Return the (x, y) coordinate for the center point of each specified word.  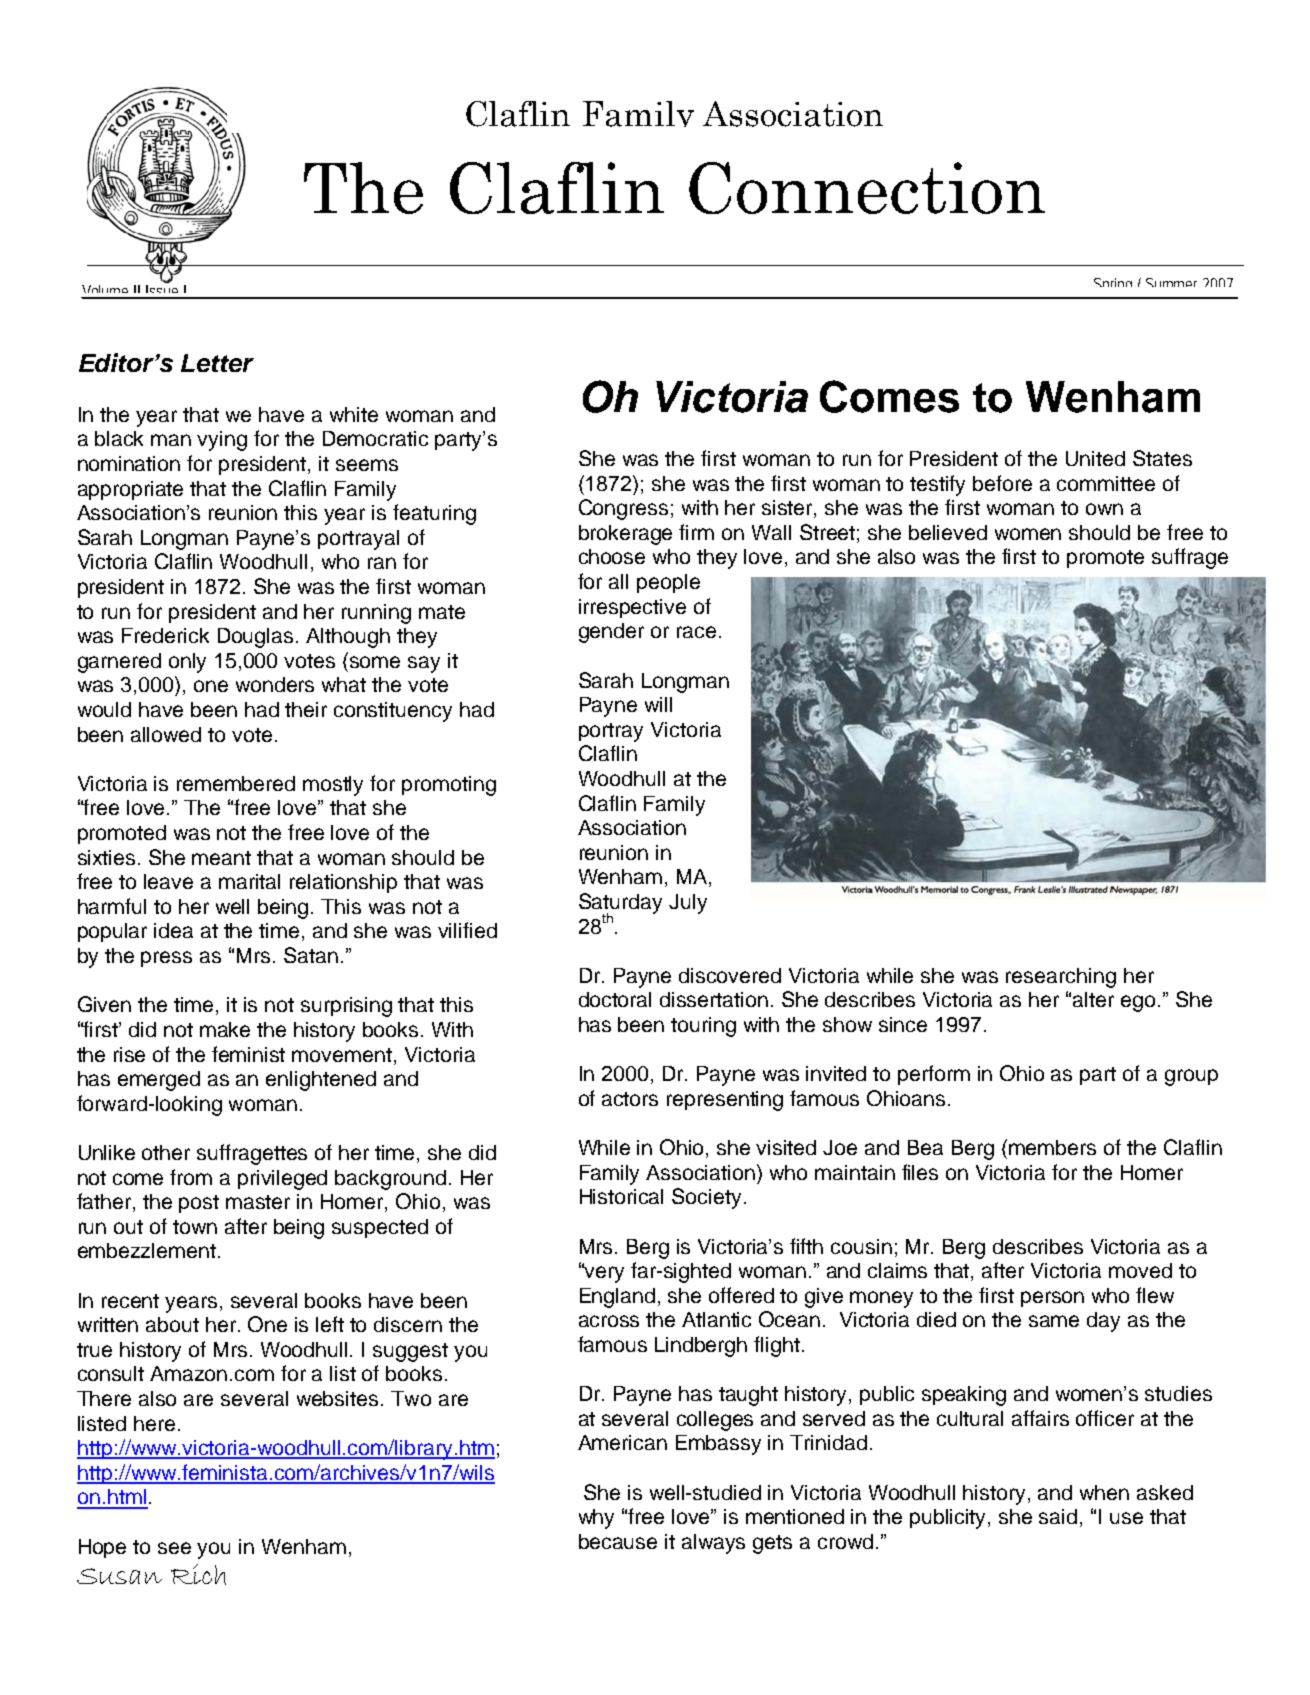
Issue (163, 290)
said (1058, 1516)
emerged (159, 1081)
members (1052, 1147)
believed (948, 532)
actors (630, 1099)
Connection (867, 188)
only (187, 663)
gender (611, 633)
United (1095, 458)
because (618, 1541)
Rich (198, 1574)
